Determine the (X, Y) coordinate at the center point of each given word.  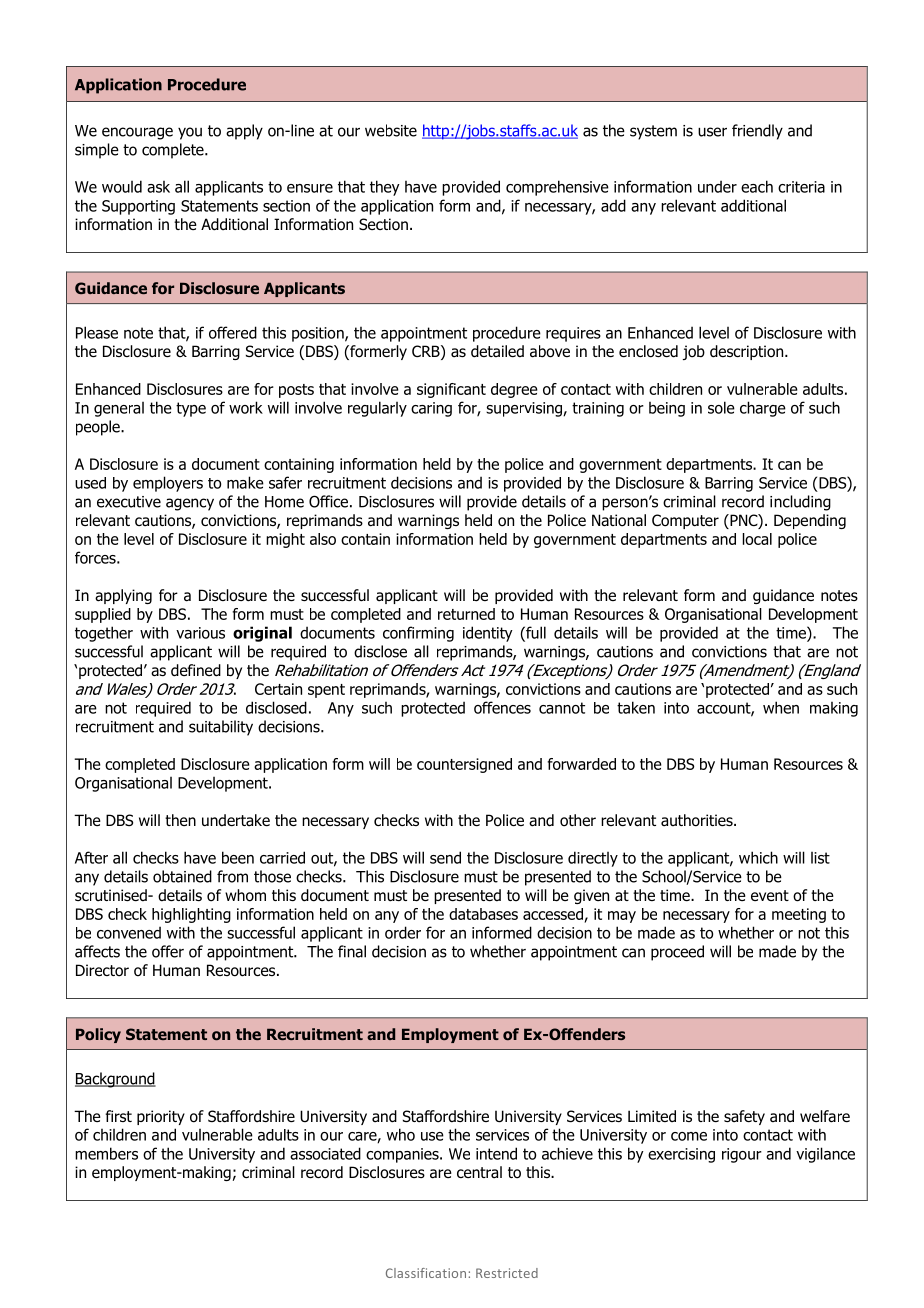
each (757, 186)
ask (158, 187)
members (106, 1153)
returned (466, 614)
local (757, 539)
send (445, 857)
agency (190, 504)
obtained (182, 876)
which (758, 857)
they (385, 188)
